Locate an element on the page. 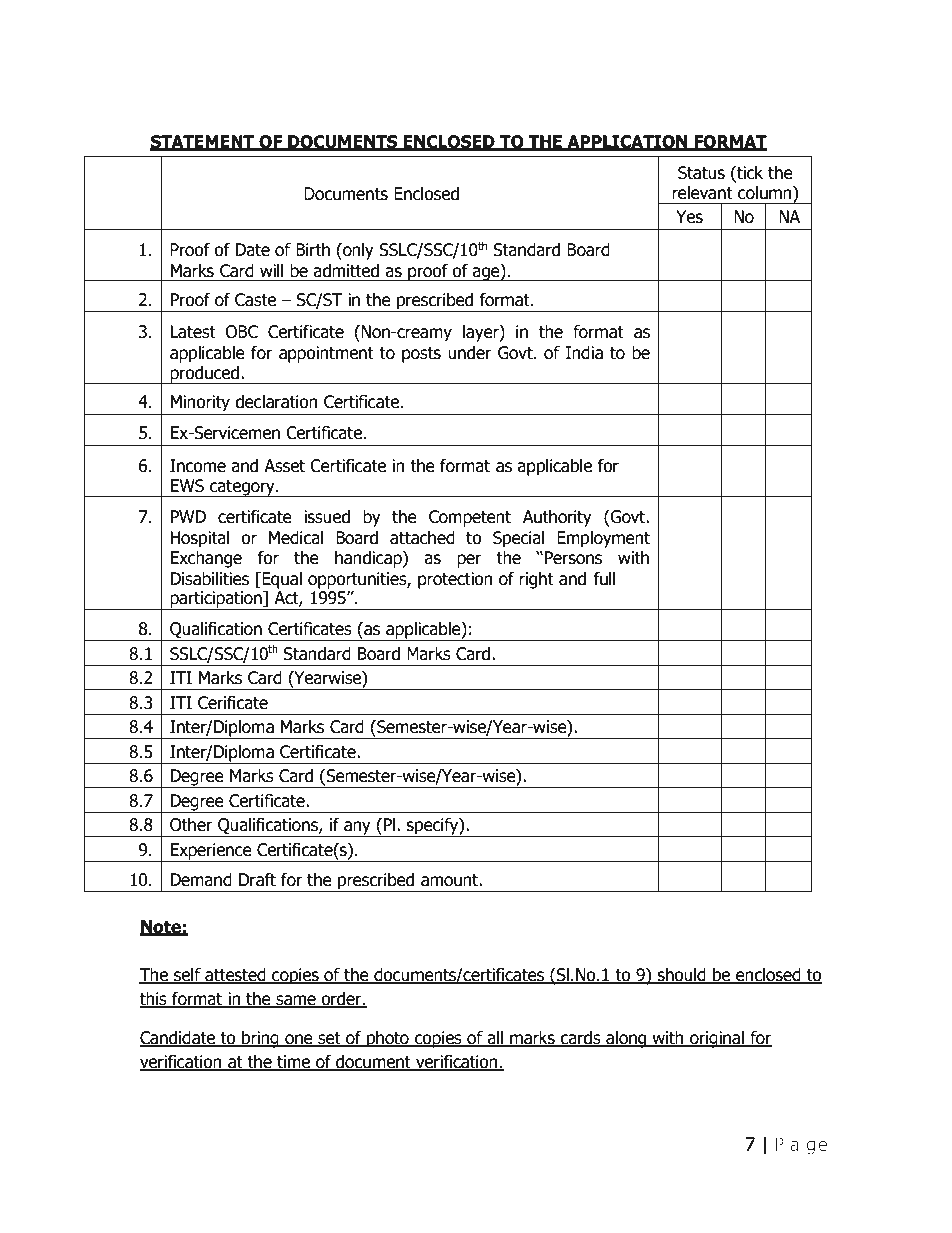  under is located at coordinates (470, 353).
